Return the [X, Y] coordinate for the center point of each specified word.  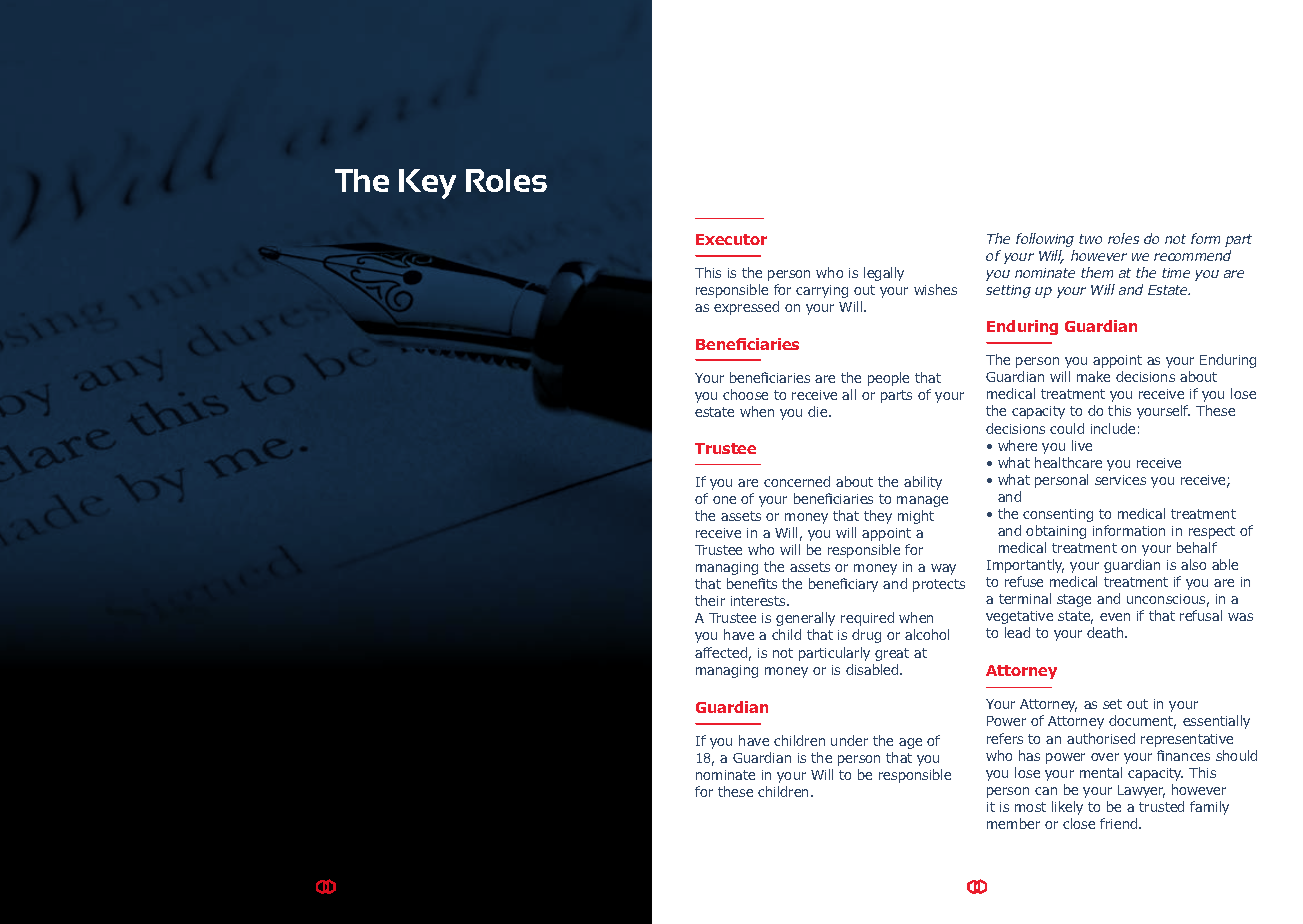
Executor [731, 239]
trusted [1161, 806]
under [849, 740]
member [1013, 823]
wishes [935, 289]
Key [427, 184]
